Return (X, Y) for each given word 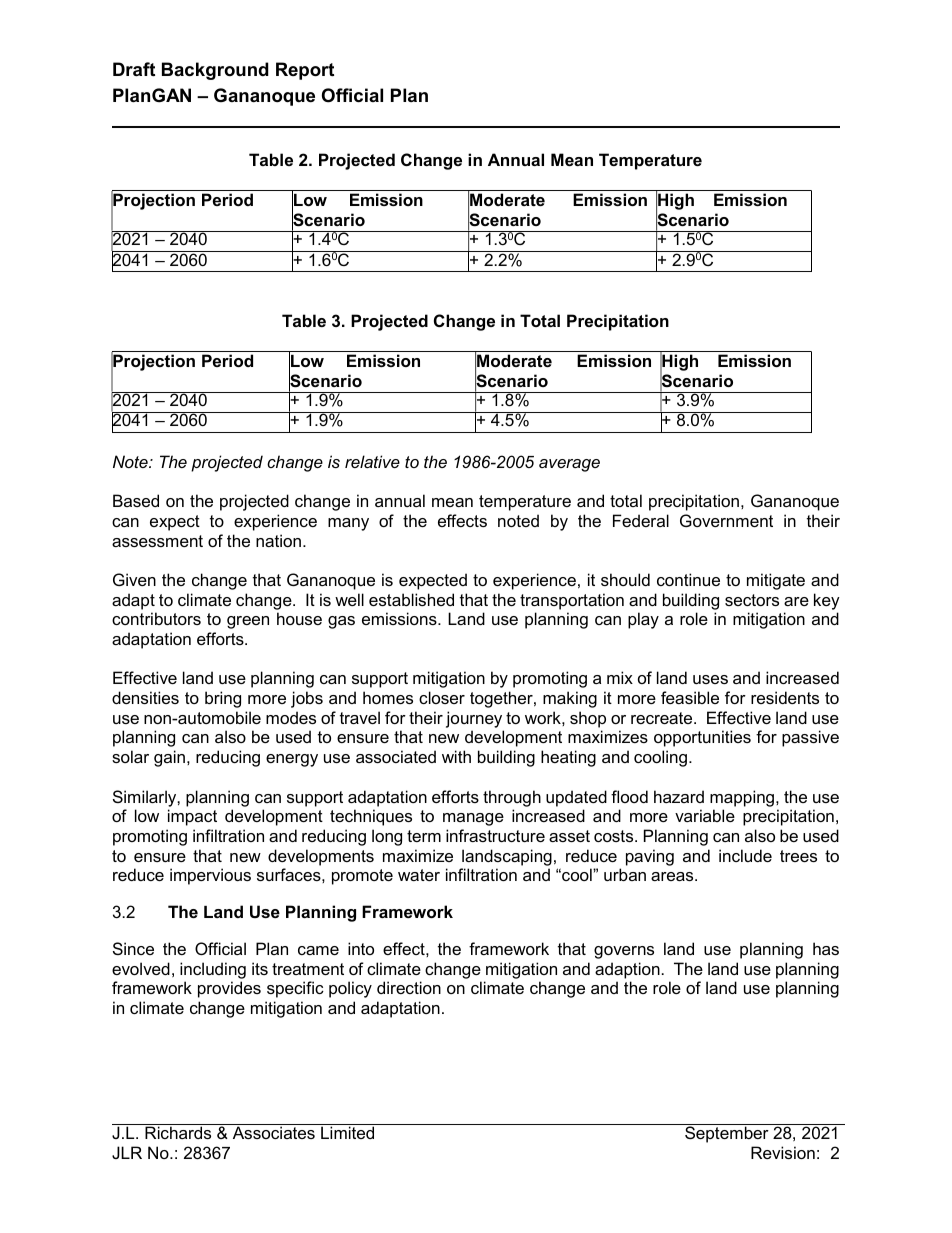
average (569, 465)
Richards (178, 1132)
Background (215, 71)
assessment (157, 541)
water (419, 875)
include (745, 855)
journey (474, 719)
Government (726, 520)
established (411, 599)
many (348, 524)
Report (305, 71)
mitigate (776, 581)
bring (223, 699)
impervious (210, 876)
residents (785, 697)
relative (372, 461)
